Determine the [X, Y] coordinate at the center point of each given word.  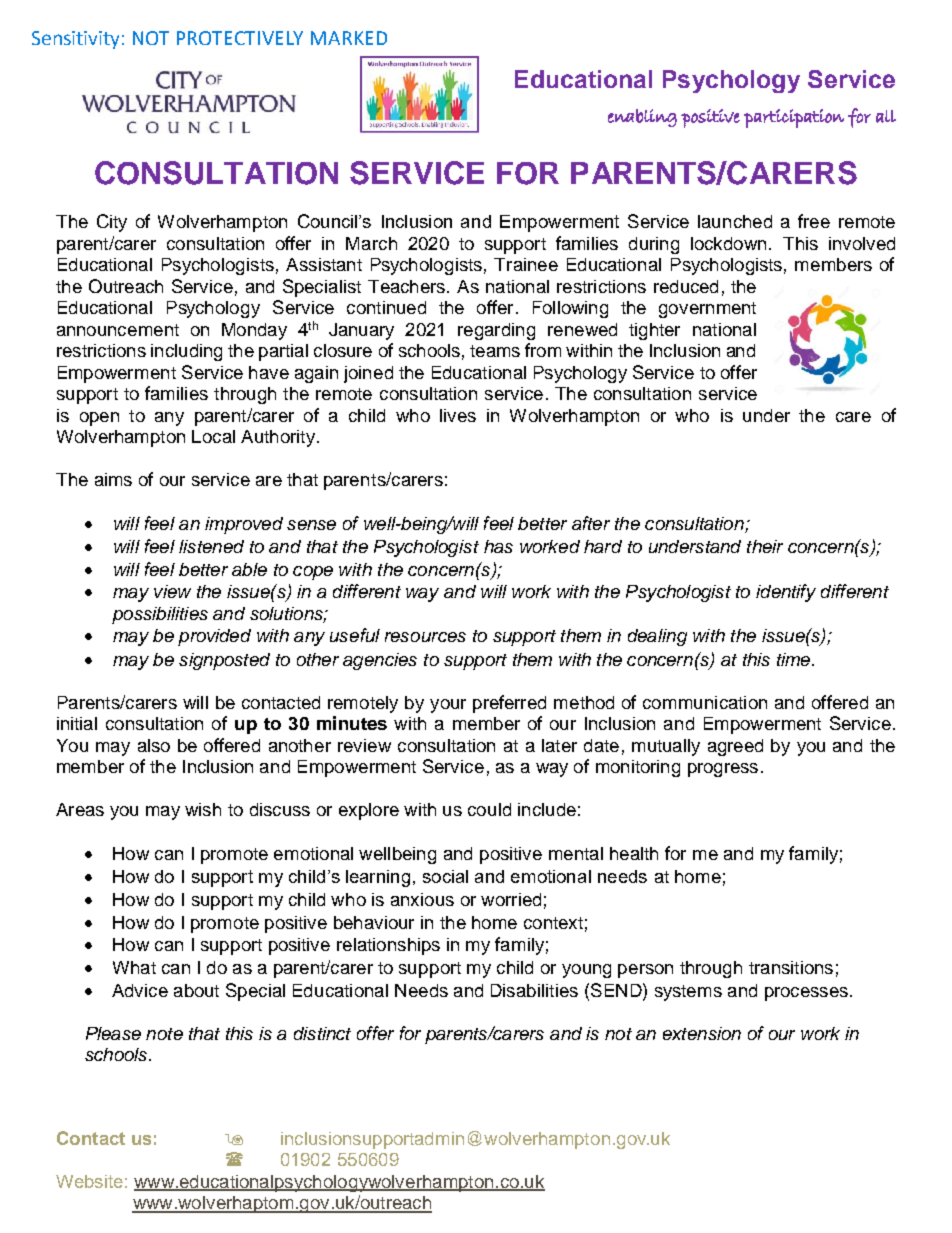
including [186, 352]
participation [794, 118]
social [445, 876]
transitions [791, 967]
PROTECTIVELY [240, 38]
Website [89, 1181]
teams [495, 351]
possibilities [160, 615]
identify [786, 593]
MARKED [349, 38]
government [707, 310]
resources [425, 637]
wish [203, 809]
